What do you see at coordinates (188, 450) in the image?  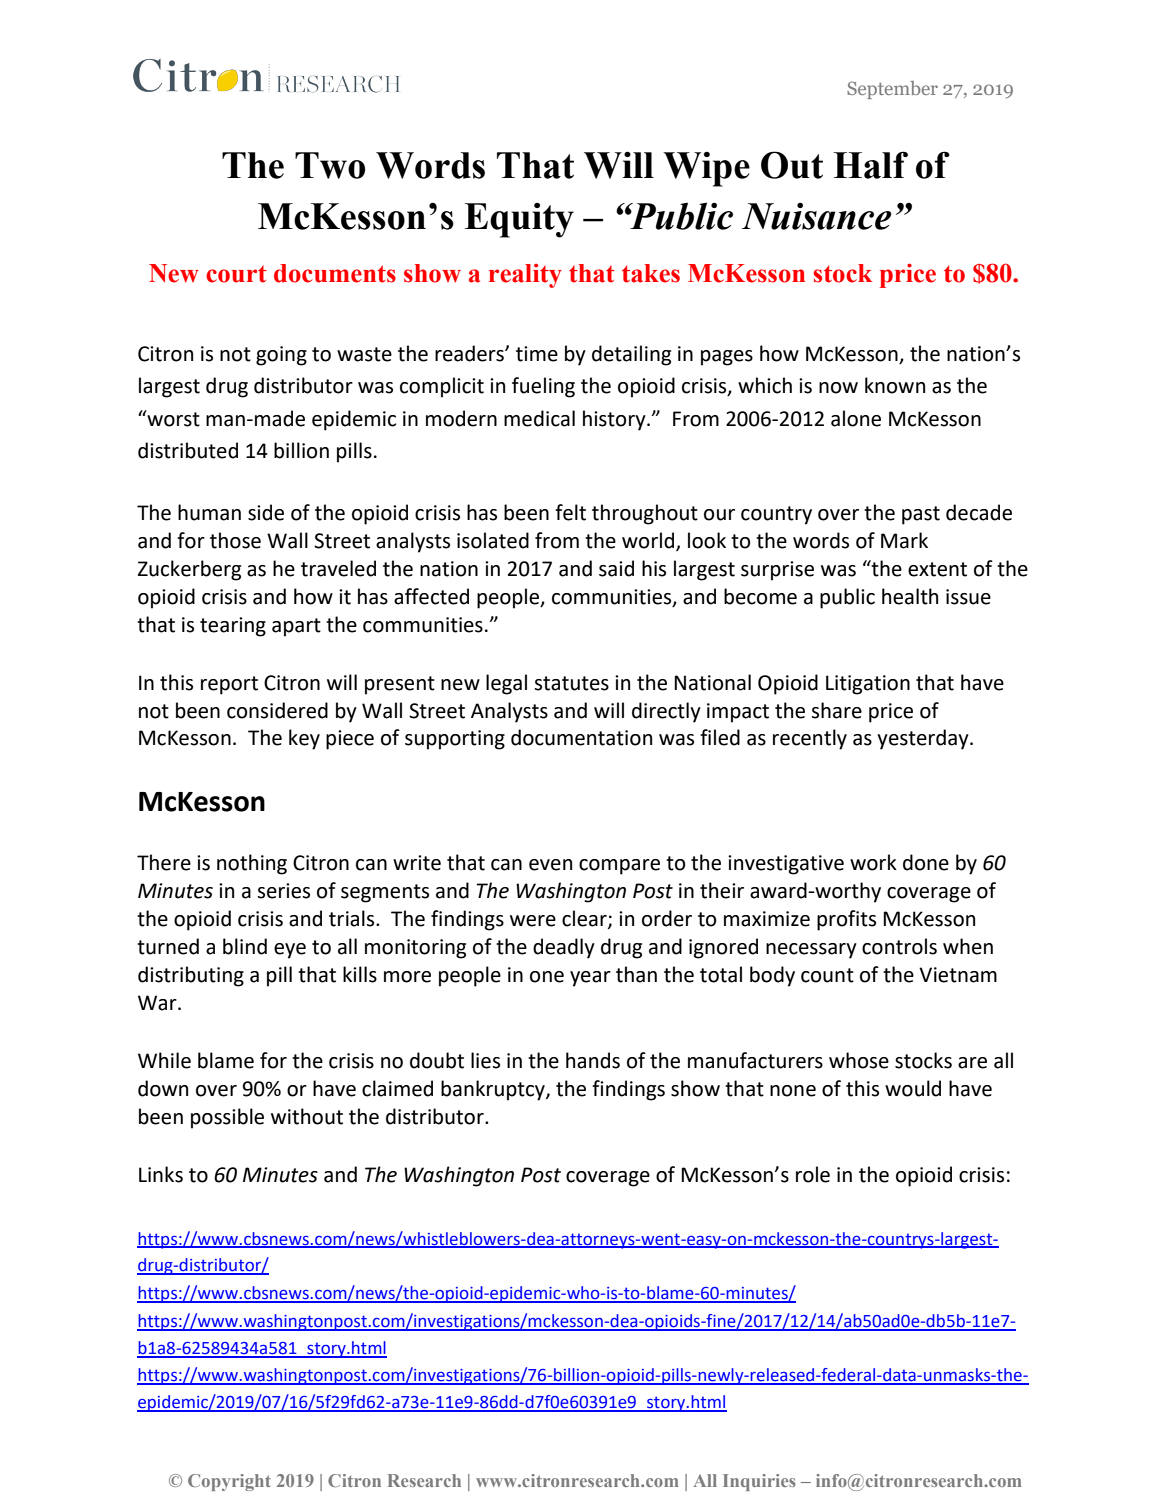 I see `distributed` at bounding box center [188, 450].
